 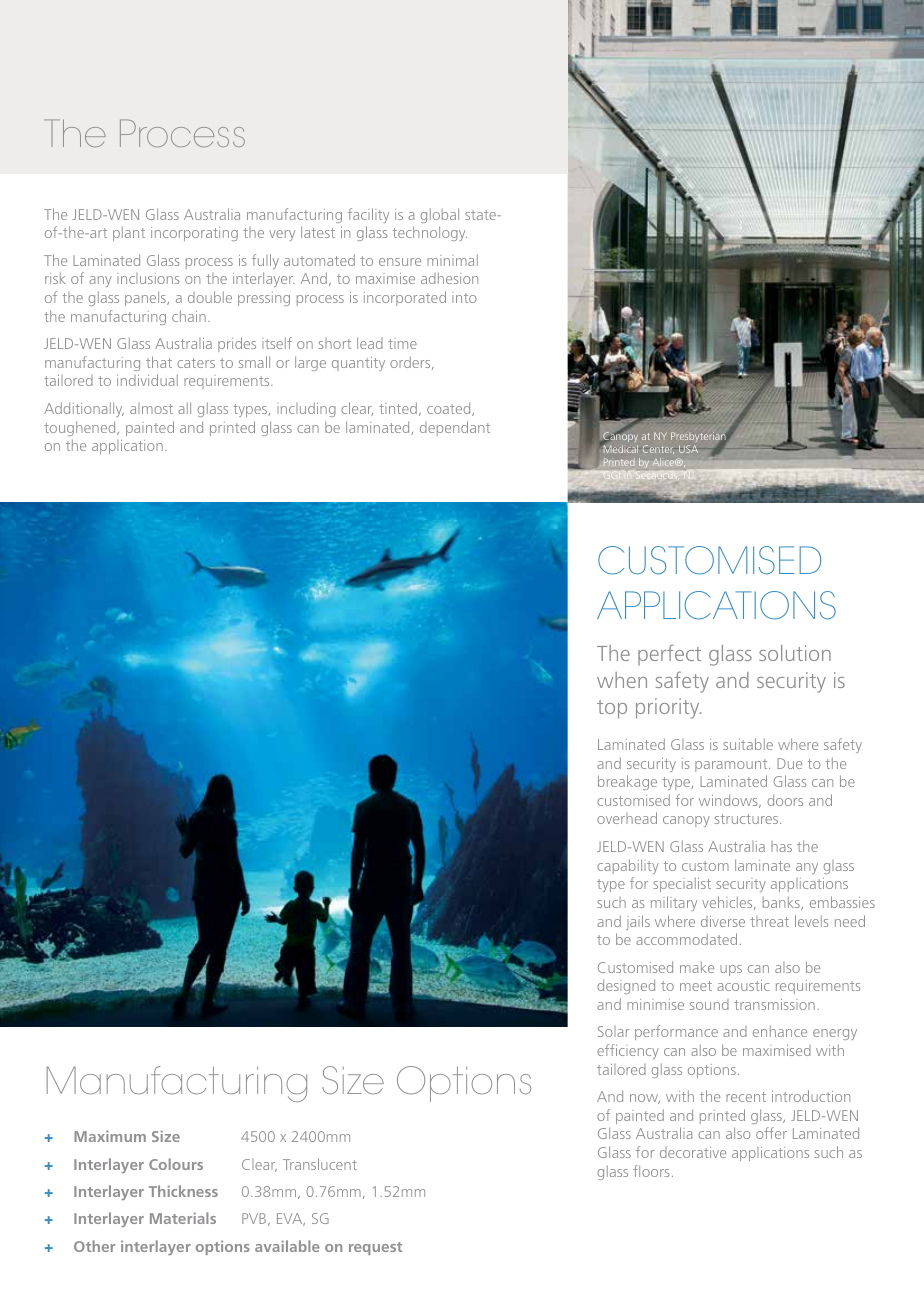 What do you see at coordinates (452, 260) in the image?
I see `minimal` at bounding box center [452, 260].
